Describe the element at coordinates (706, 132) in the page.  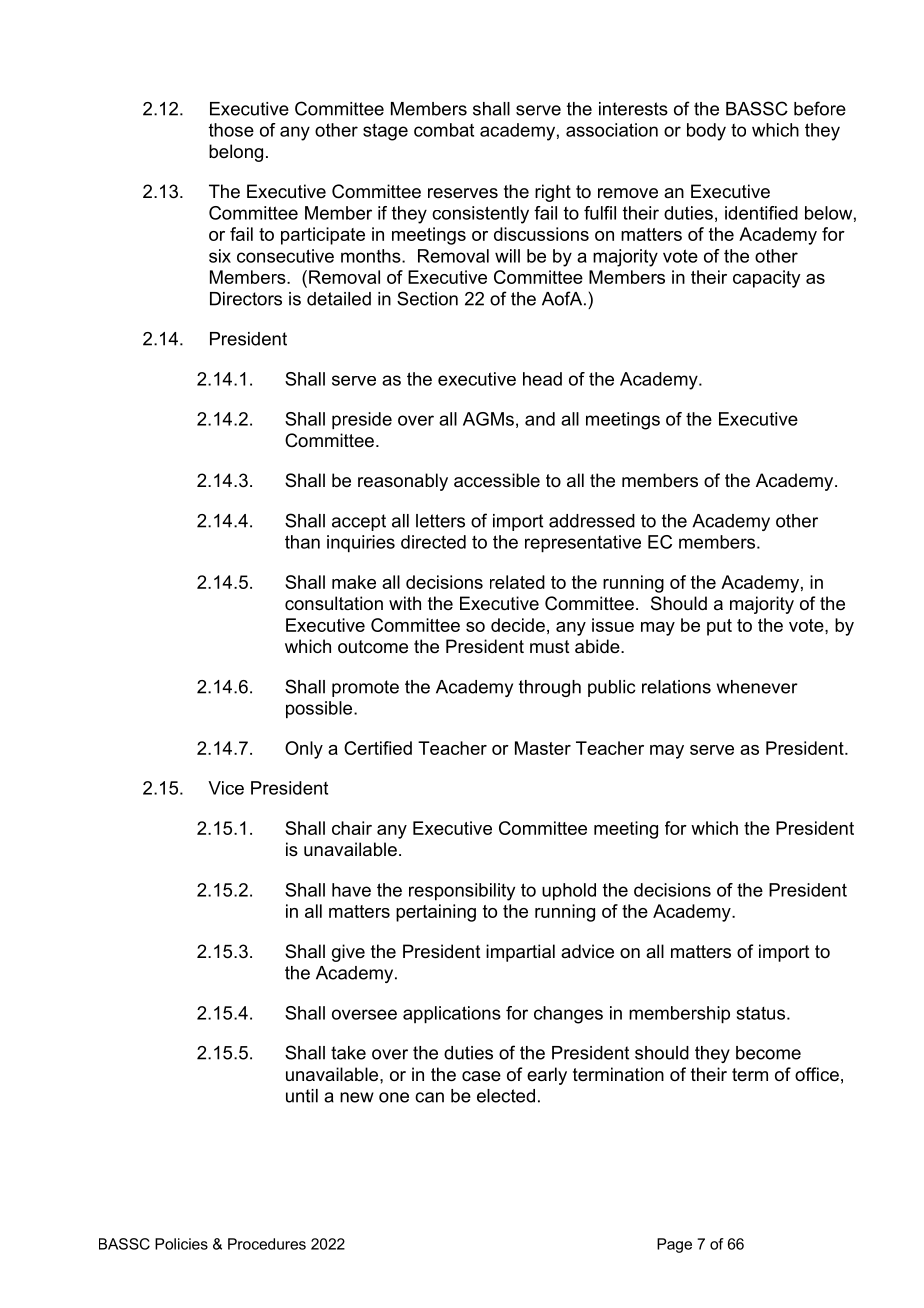
I see `body` at that location.
